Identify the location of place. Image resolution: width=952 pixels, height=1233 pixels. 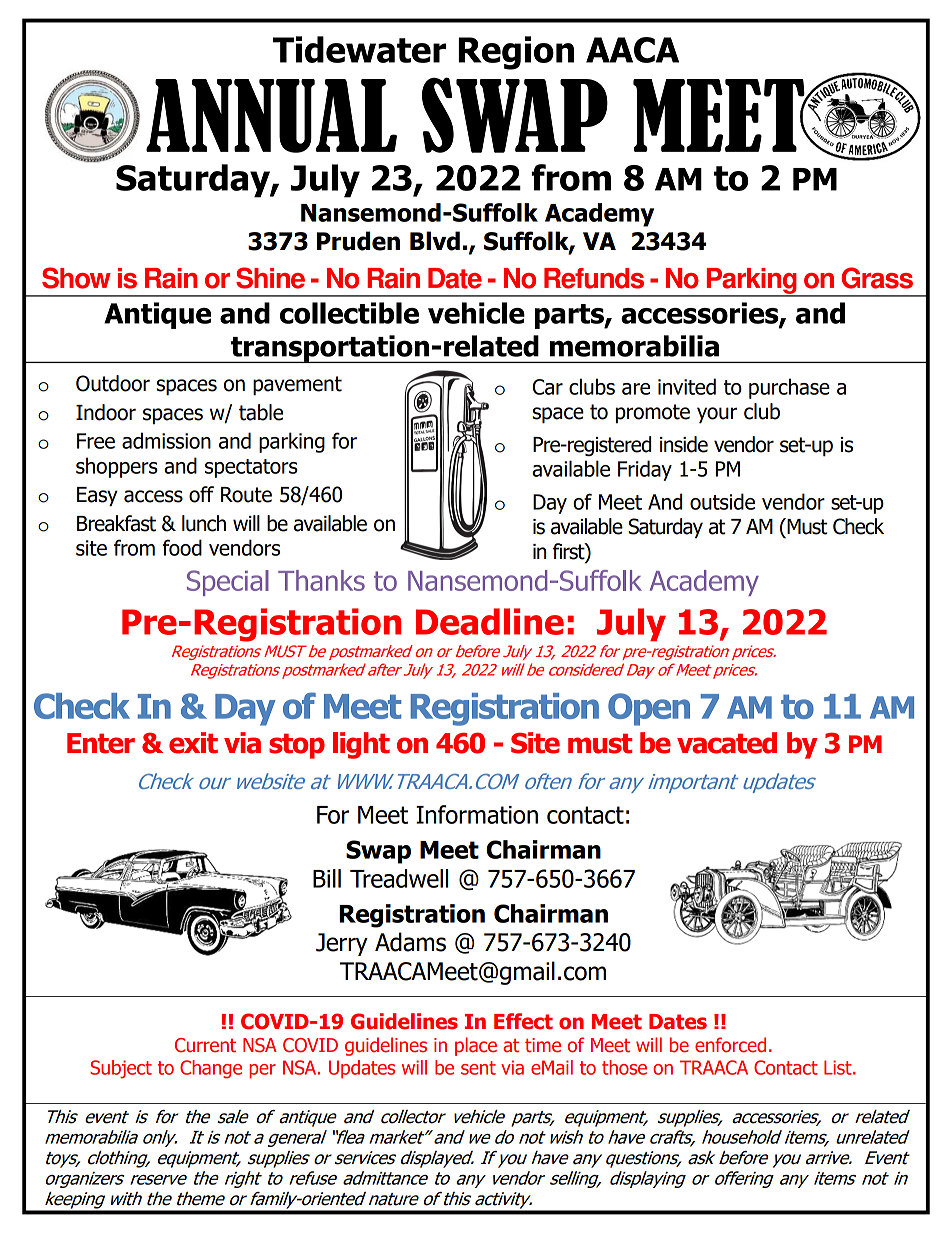
(476, 1046).
